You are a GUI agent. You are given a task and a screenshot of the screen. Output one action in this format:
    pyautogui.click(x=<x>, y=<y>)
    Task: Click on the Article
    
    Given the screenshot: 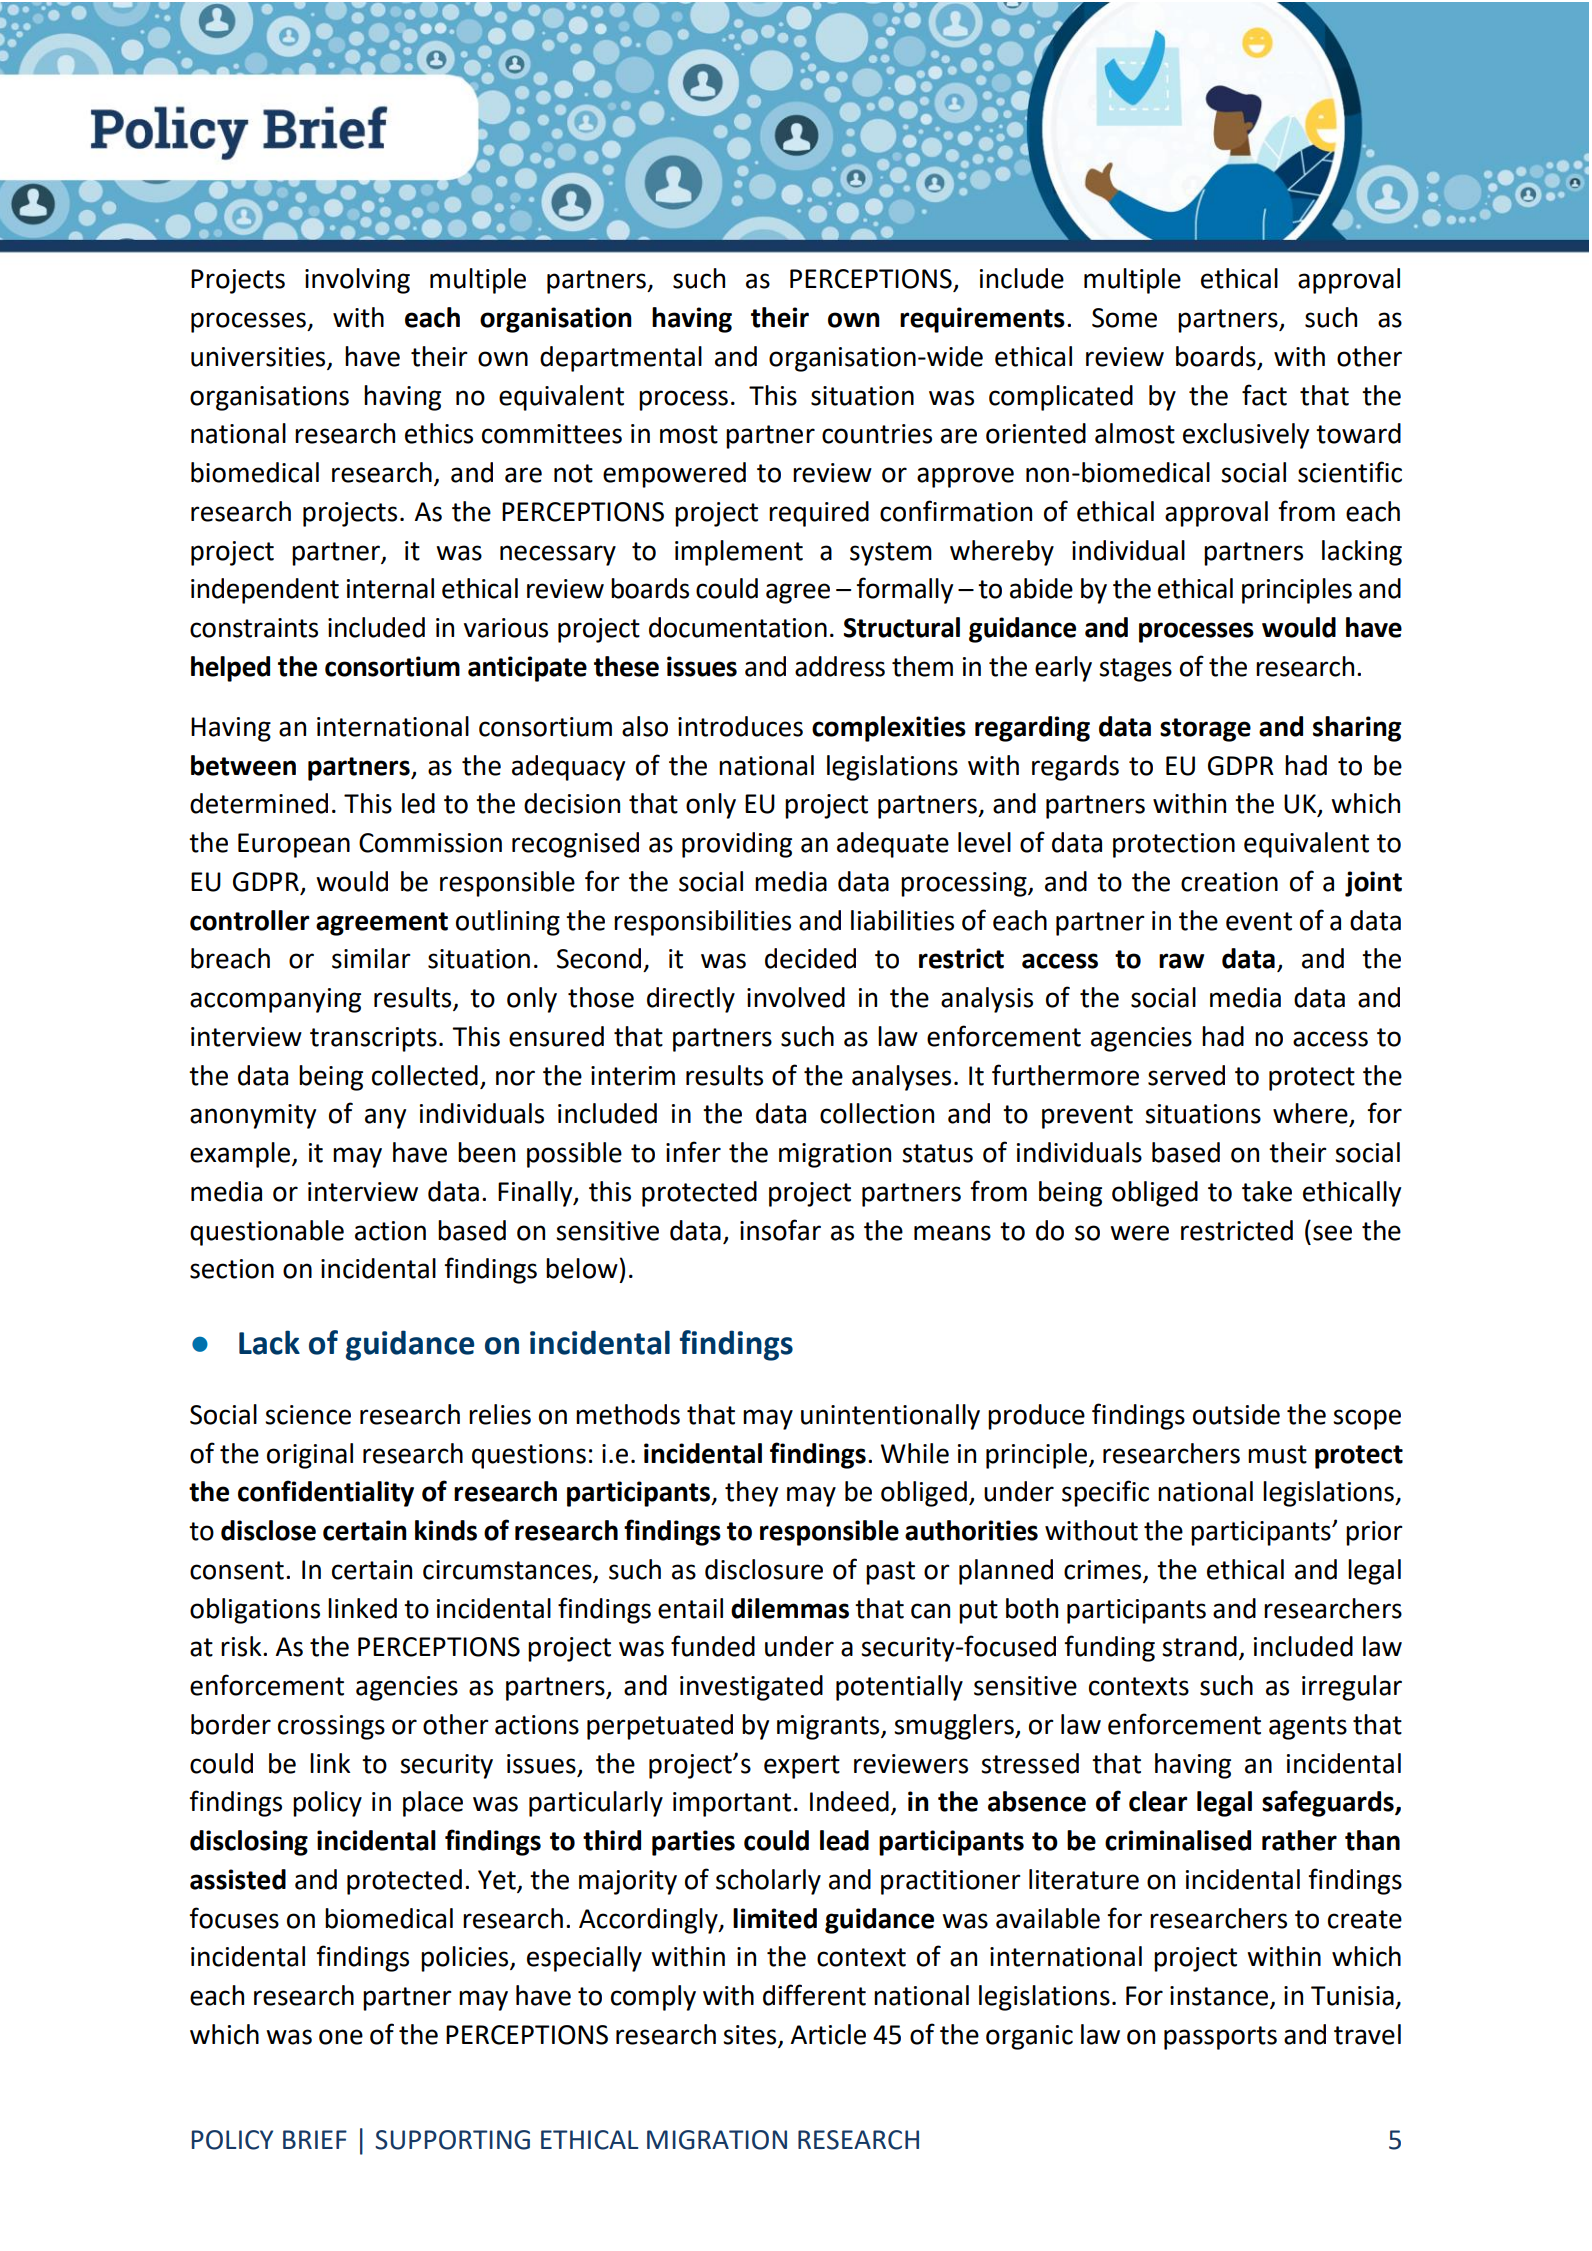 What is the action you would take?
    pyautogui.click(x=828, y=2034)
